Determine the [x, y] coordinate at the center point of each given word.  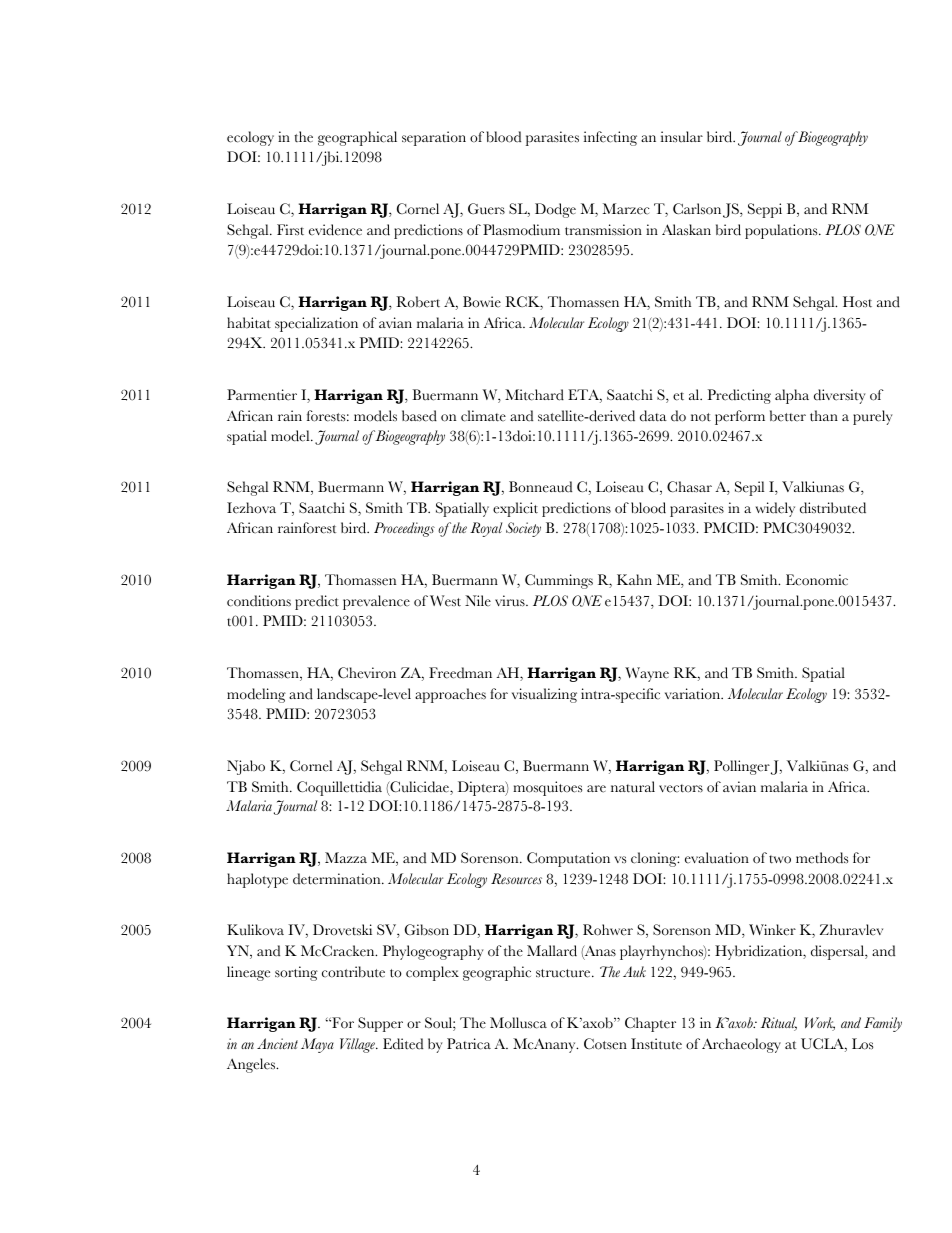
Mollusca [518, 1023]
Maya [317, 1045]
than [824, 416]
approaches [450, 695]
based [419, 416]
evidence [335, 230]
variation [694, 694]
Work [820, 1024]
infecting [610, 138]
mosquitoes [547, 788]
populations [782, 231]
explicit [515, 509]
